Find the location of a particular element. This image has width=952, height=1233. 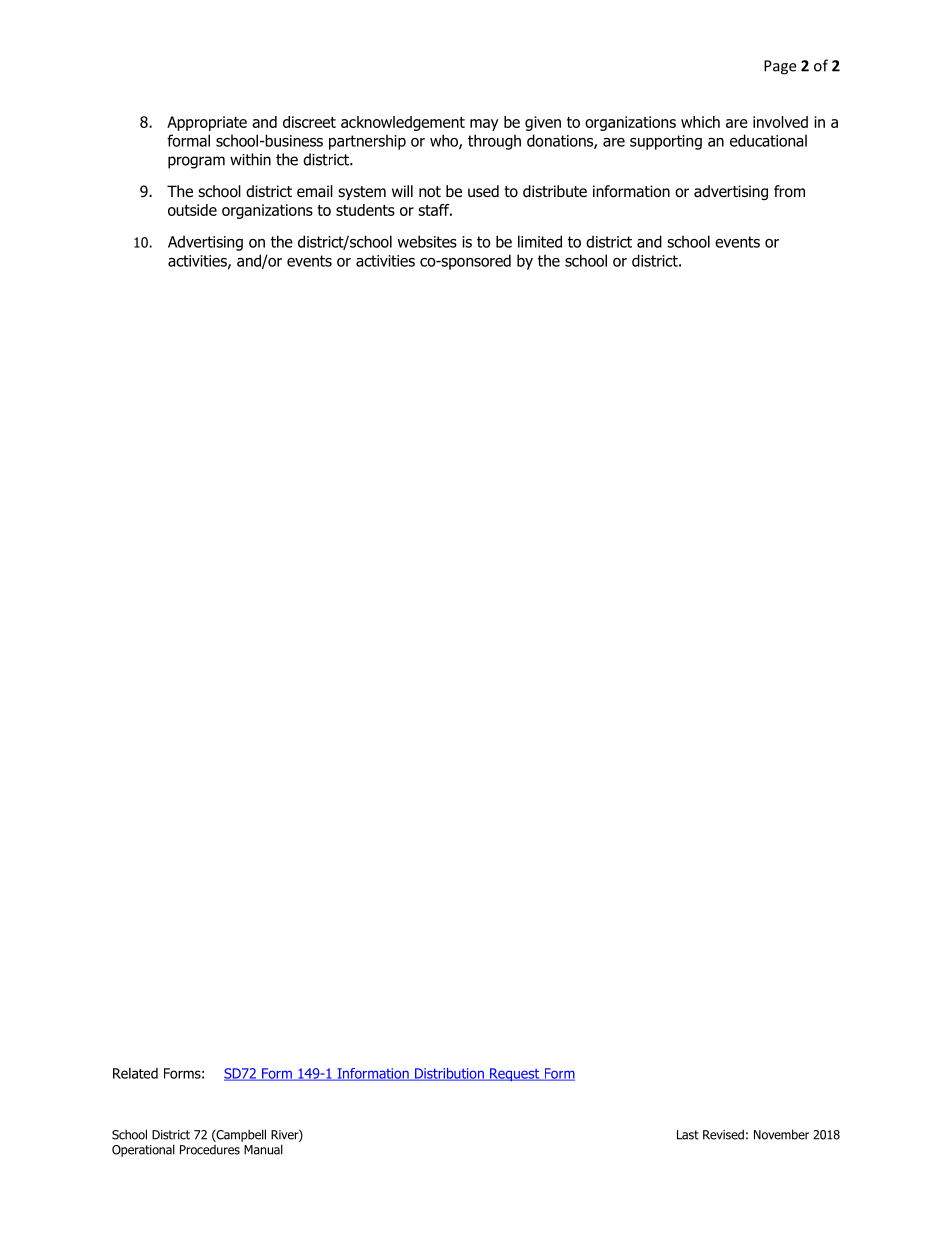

which is located at coordinates (700, 122).
